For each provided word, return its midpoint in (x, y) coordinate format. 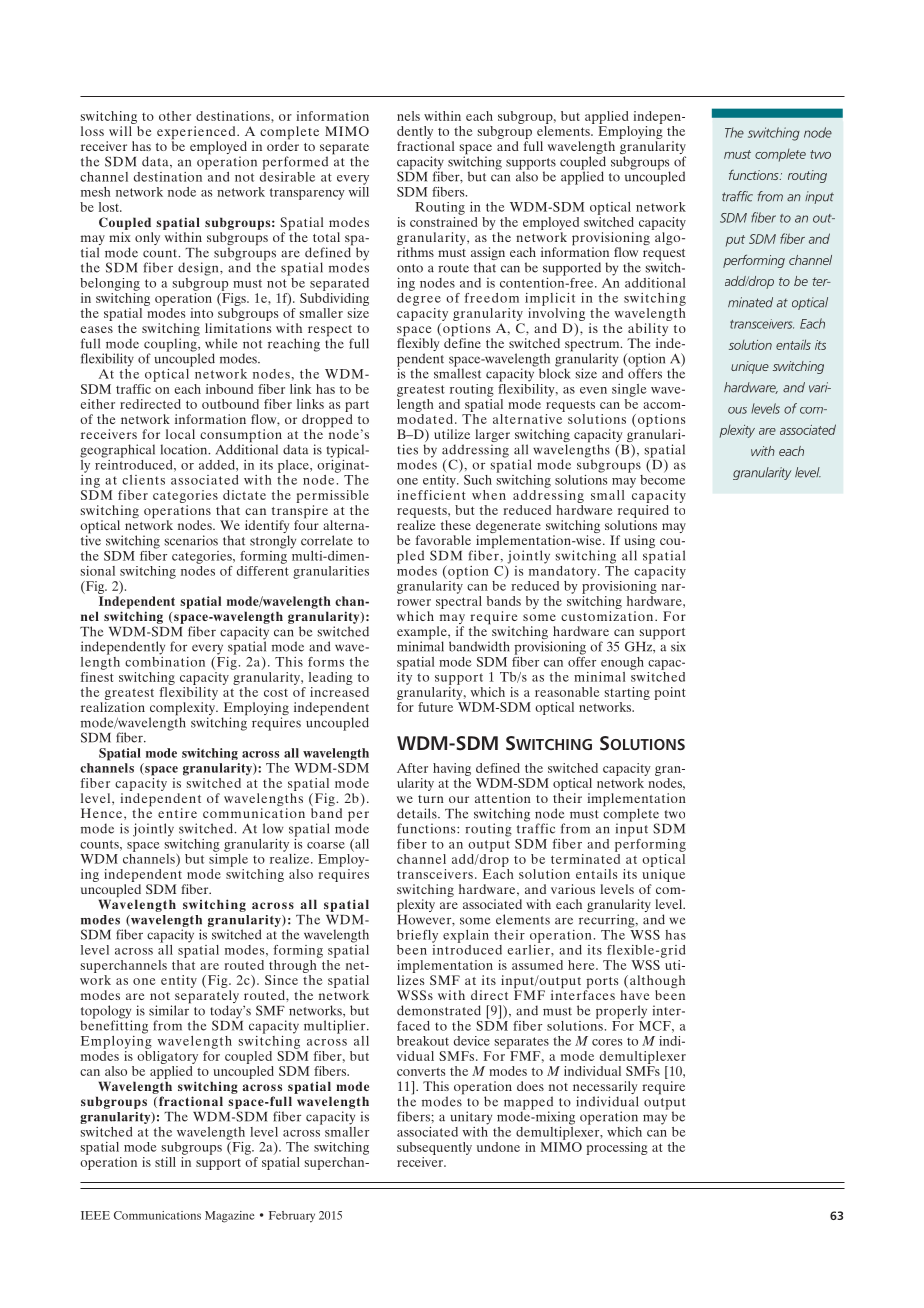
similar (170, 1009)
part (357, 407)
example (423, 634)
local (180, 434)
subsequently (434, 1148)
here (582, 965)
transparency (307, 194)
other (175, 116)
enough (622, 663)
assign (488, 255)
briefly (417, 936)
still (165, 1162)
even (593, 390)
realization (113, 707)
